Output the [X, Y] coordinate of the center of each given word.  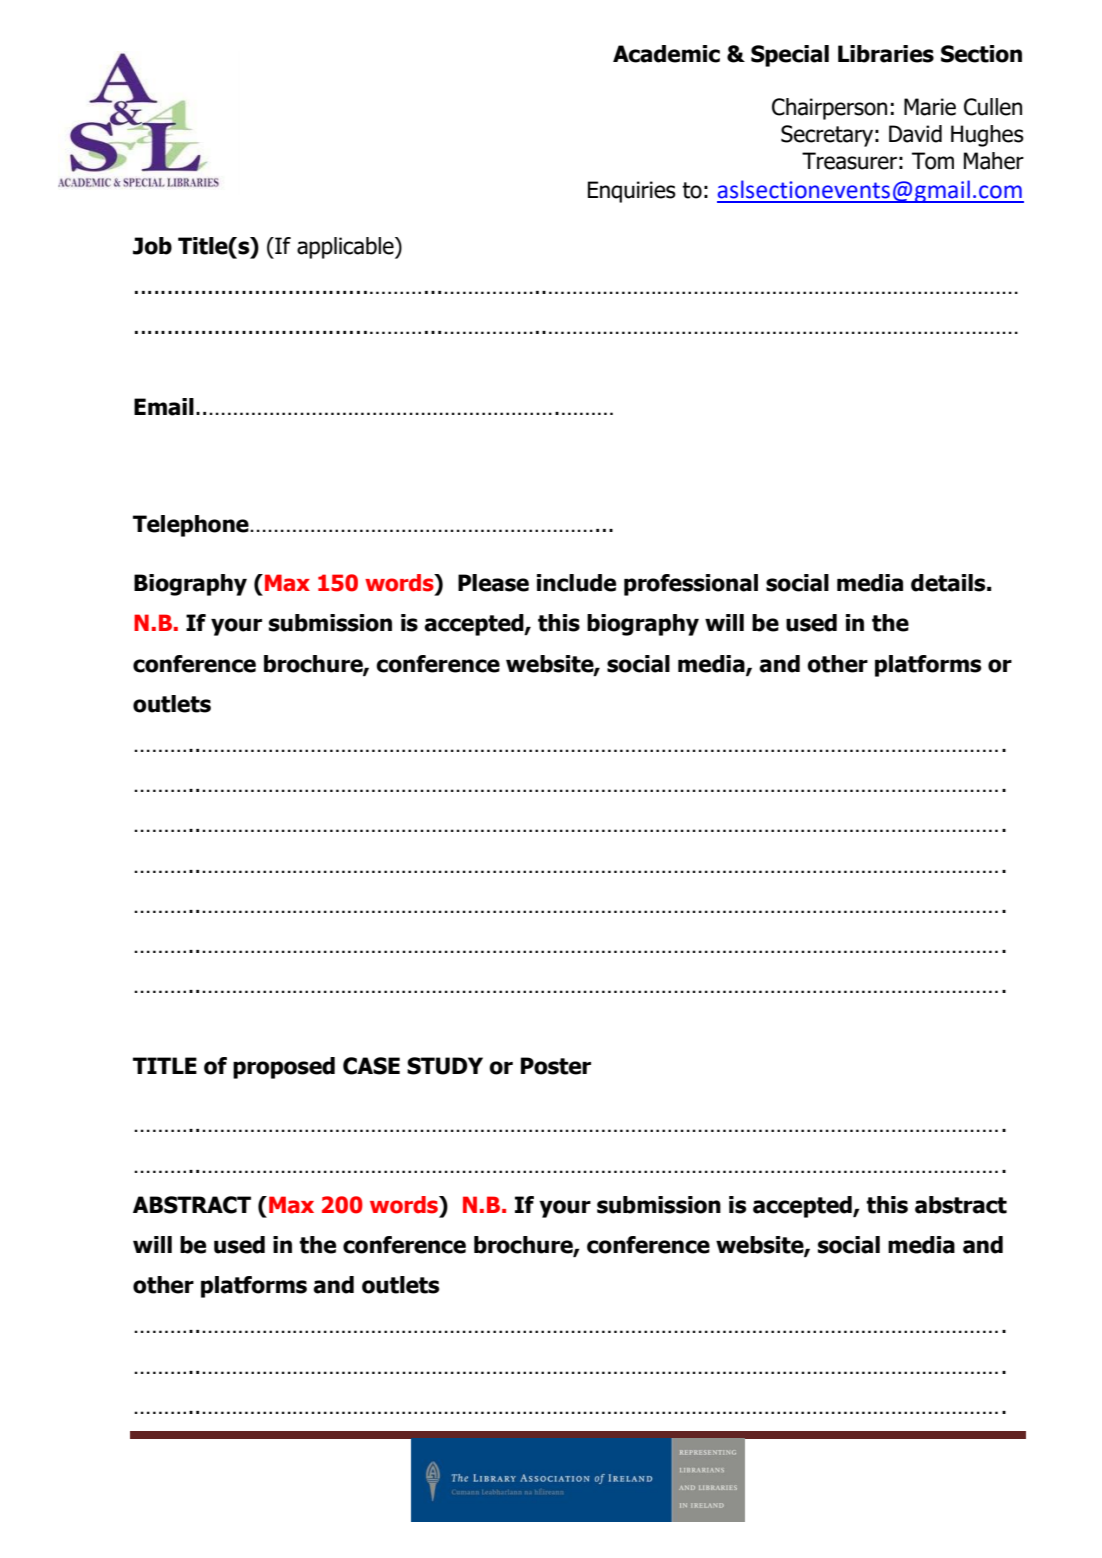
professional [691, 585]
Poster [556, 1066]
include [576, 583]
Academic [666, 54]
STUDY [445, 1066]
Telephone [192, 526]
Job [152, 246]
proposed [284, 1068]
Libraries [886, 54]
